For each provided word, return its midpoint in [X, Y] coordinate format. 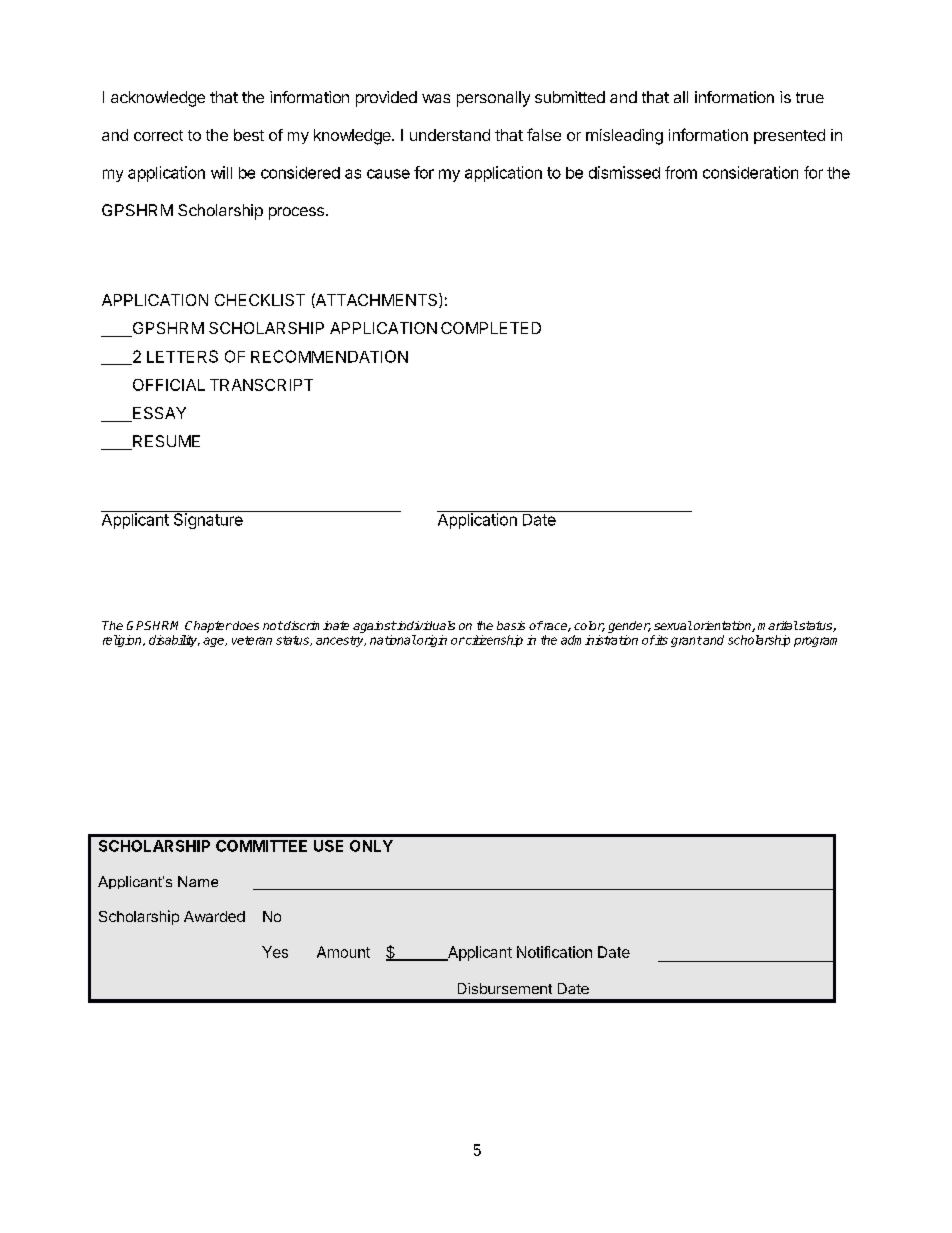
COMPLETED [491, 328]
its [661, 640]
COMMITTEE [261, 846]
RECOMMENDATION [329, 356]
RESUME [165, 442]
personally [493, 99]
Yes [275, 952]
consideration [750, 172]
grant [686, 641]
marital [778, 625]
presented [789, 136]
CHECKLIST [260, 300]
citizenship [493, 641]
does [245, 625]
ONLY [371, 846]
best [249, 135]
